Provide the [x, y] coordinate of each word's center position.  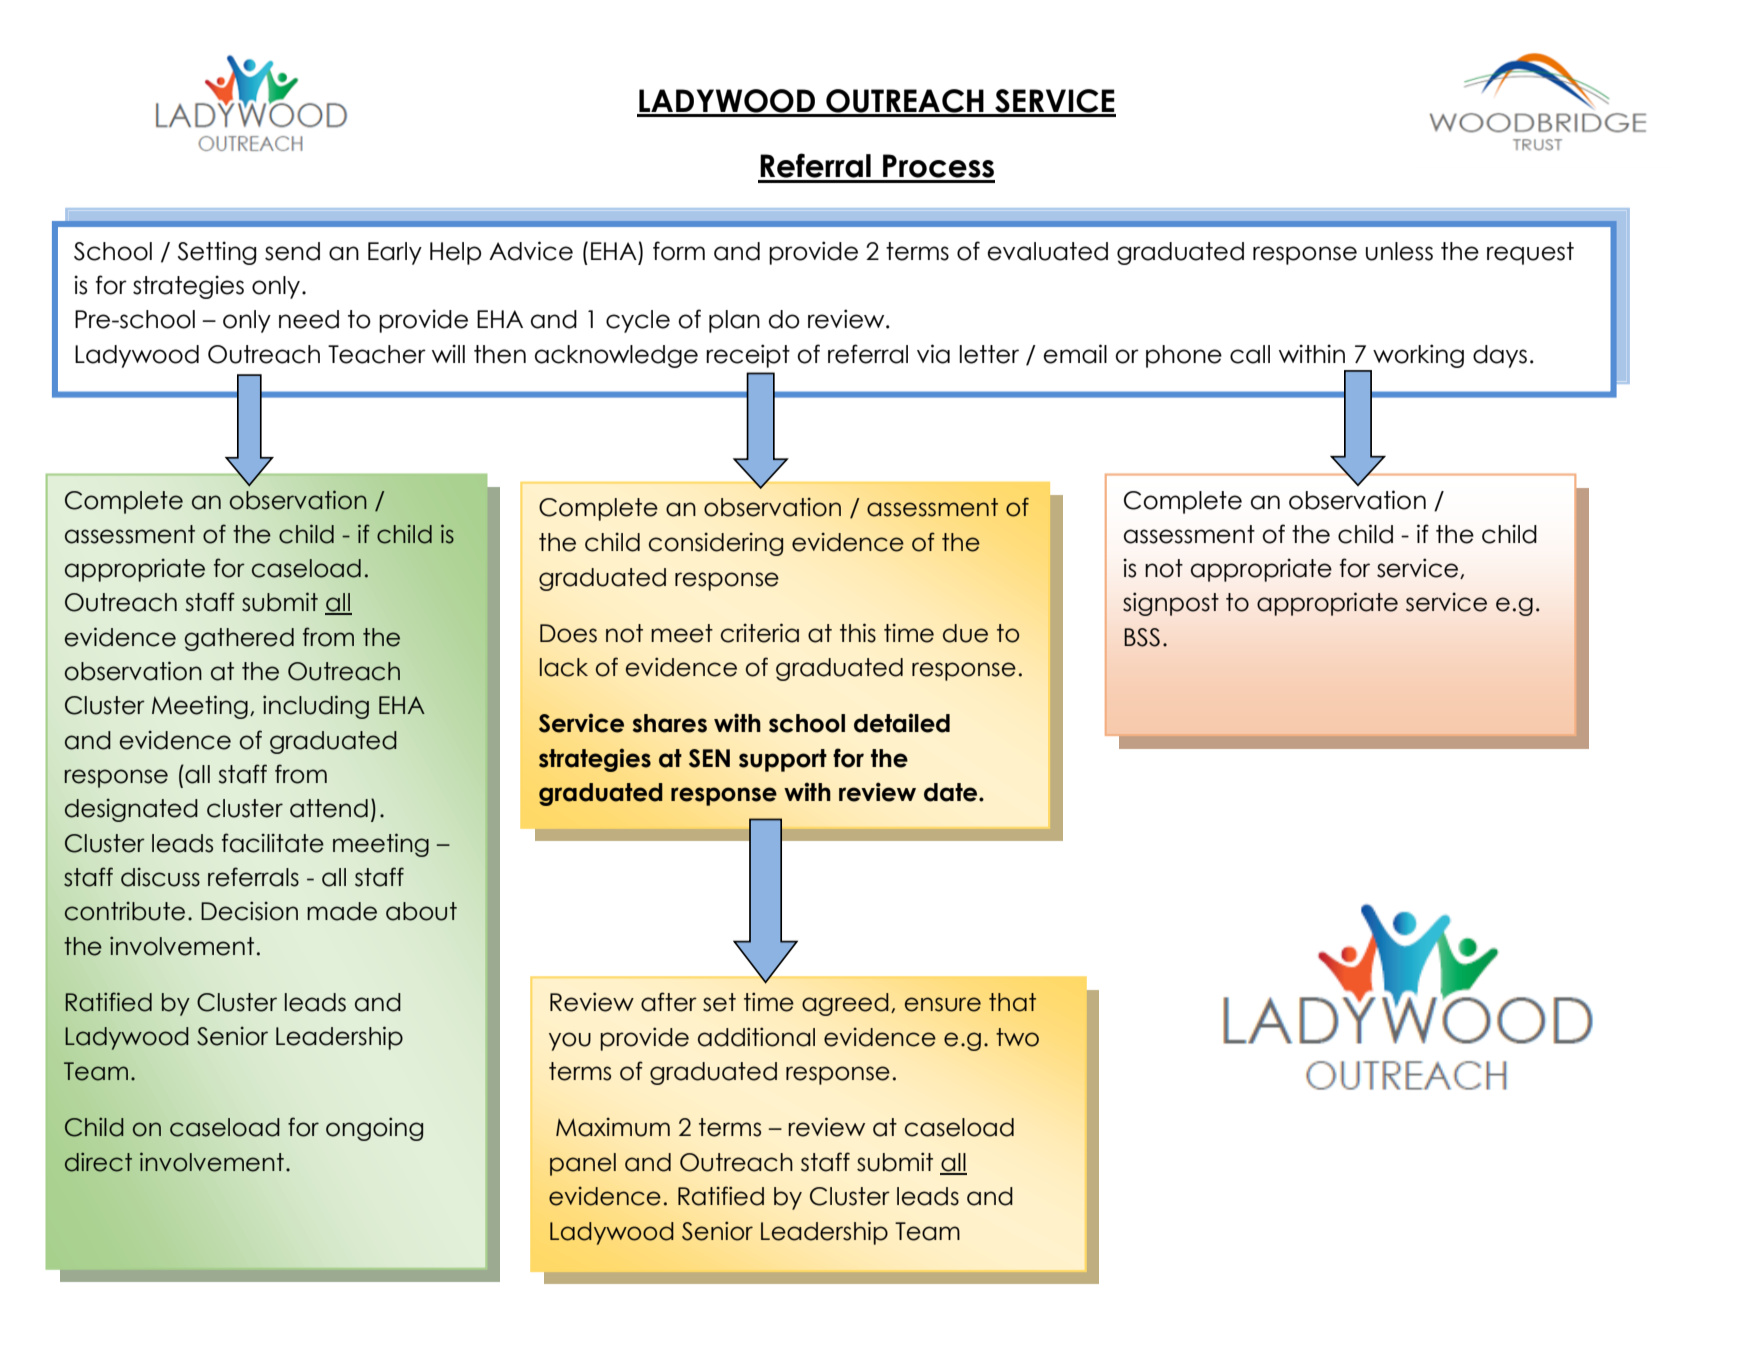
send [292, 251]
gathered [239, 639]
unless [1399, 251]
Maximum [613, 1127]
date [952, 792]
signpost [1171, 604]
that [1012, 1002]
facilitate [273, 843]
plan [734, 321]
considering [716, 544]
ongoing [374, 1129]
